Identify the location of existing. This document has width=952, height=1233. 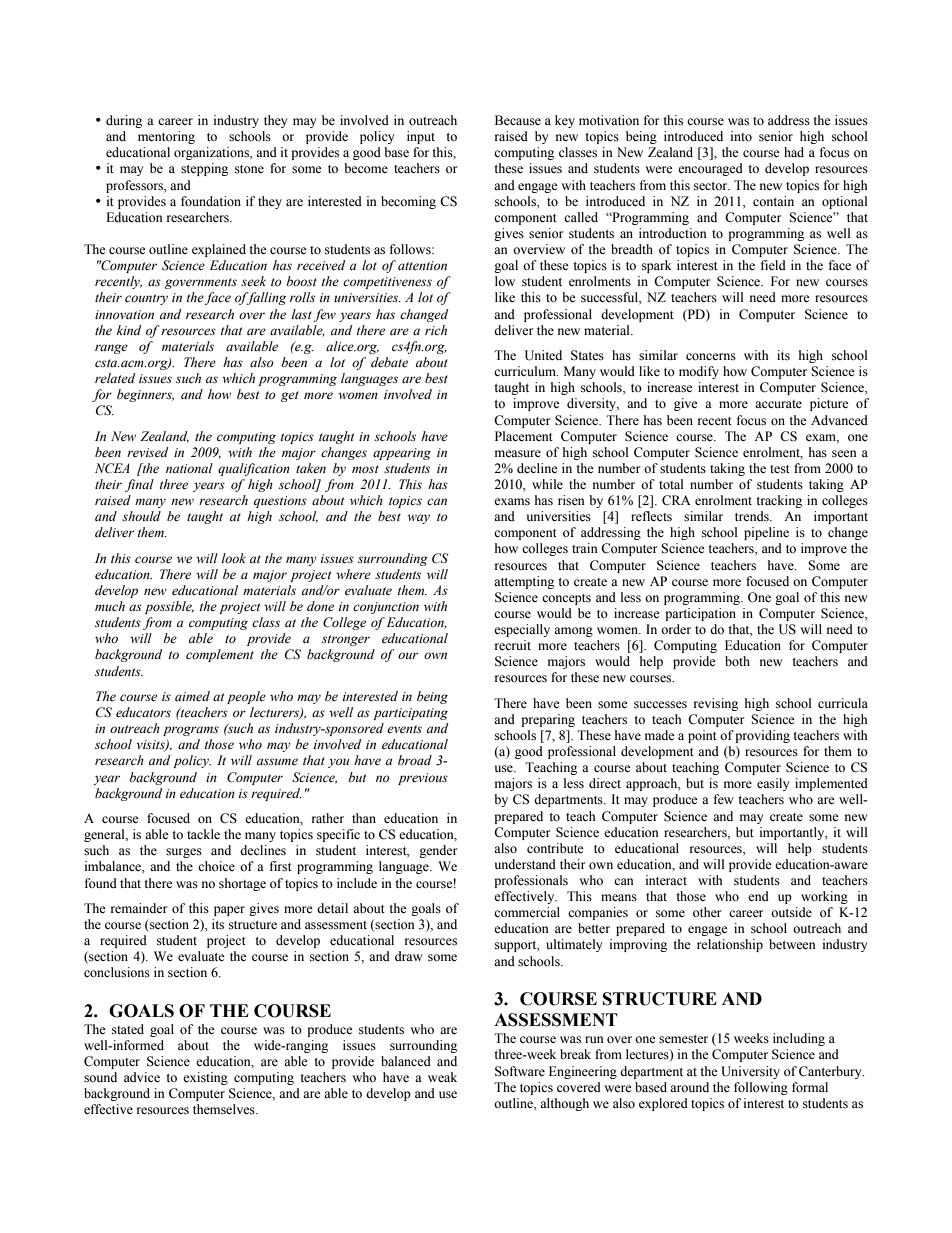
(205, 1078).
